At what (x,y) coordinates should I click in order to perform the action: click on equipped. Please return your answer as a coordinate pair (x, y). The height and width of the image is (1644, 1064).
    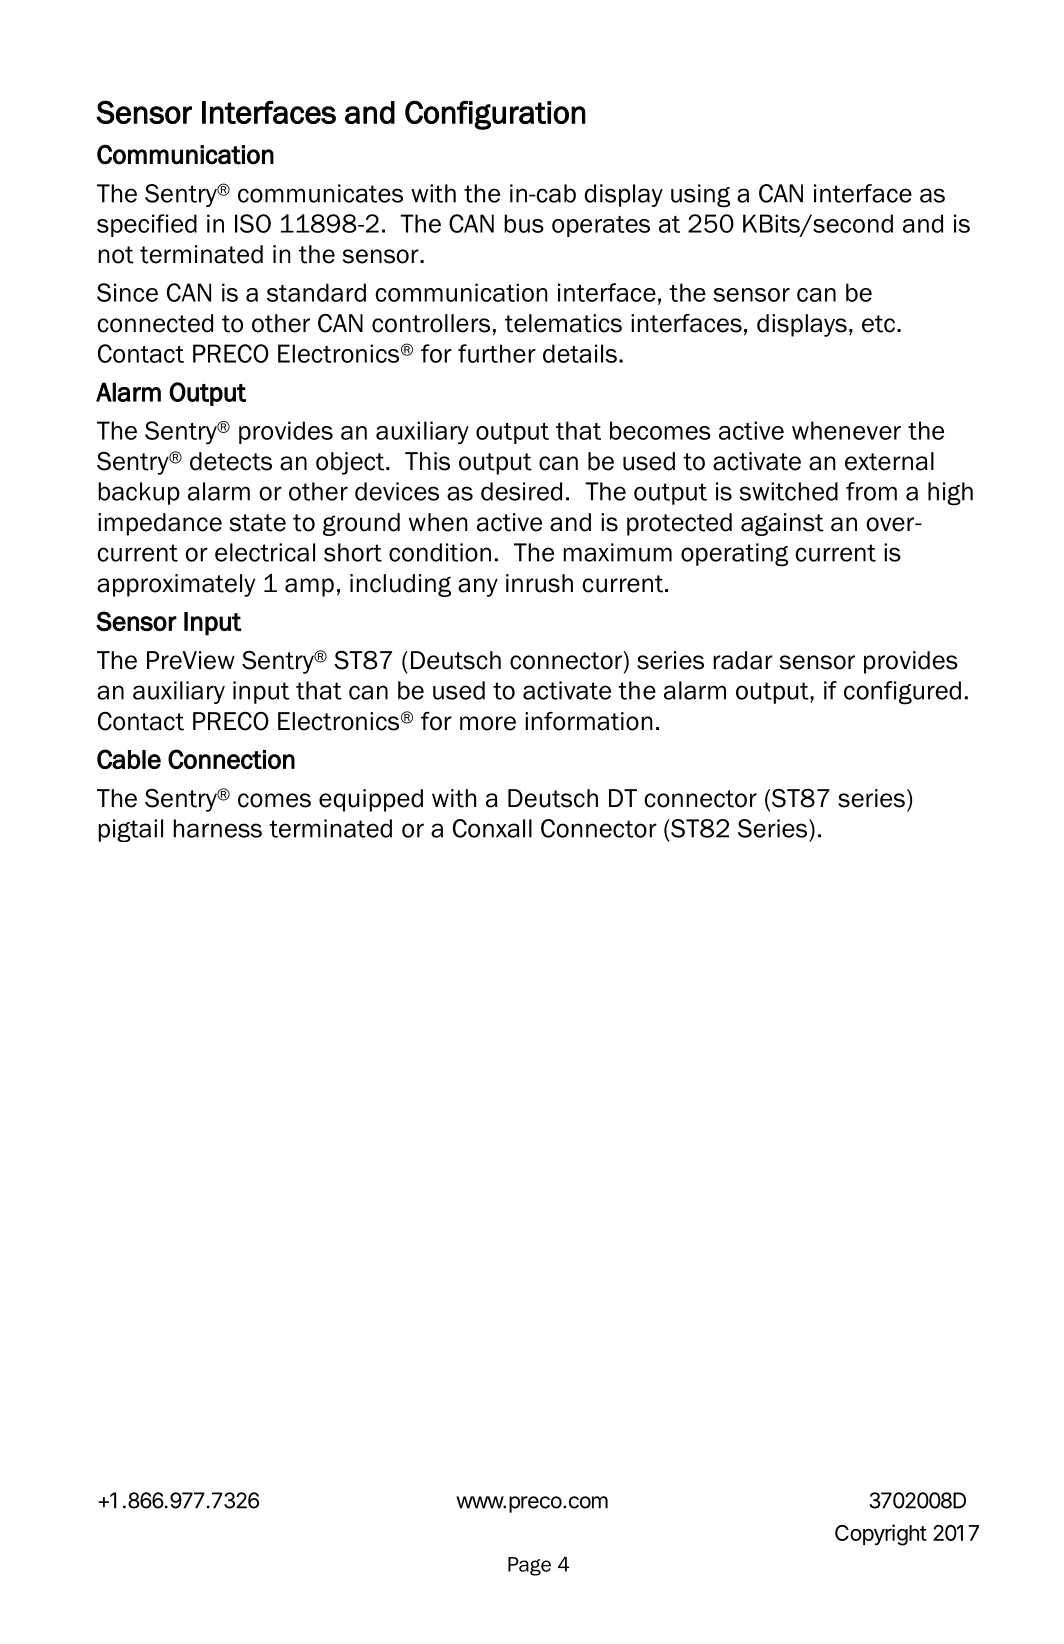
    Looking at the image, I should click on (371, 800).
